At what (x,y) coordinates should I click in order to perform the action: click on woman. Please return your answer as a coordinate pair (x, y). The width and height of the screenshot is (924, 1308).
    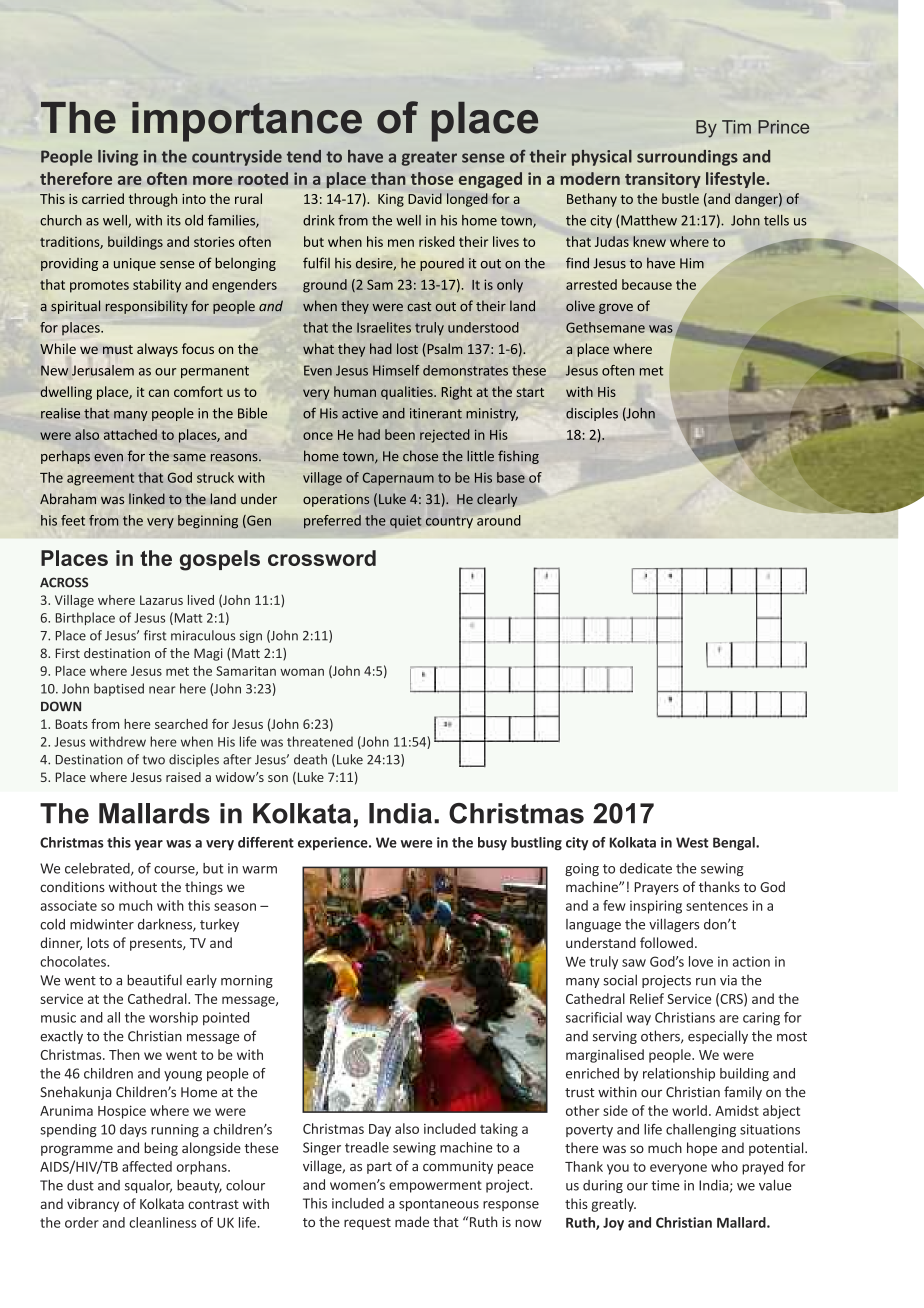
    Looking at the image, I should click on (302, 672).
